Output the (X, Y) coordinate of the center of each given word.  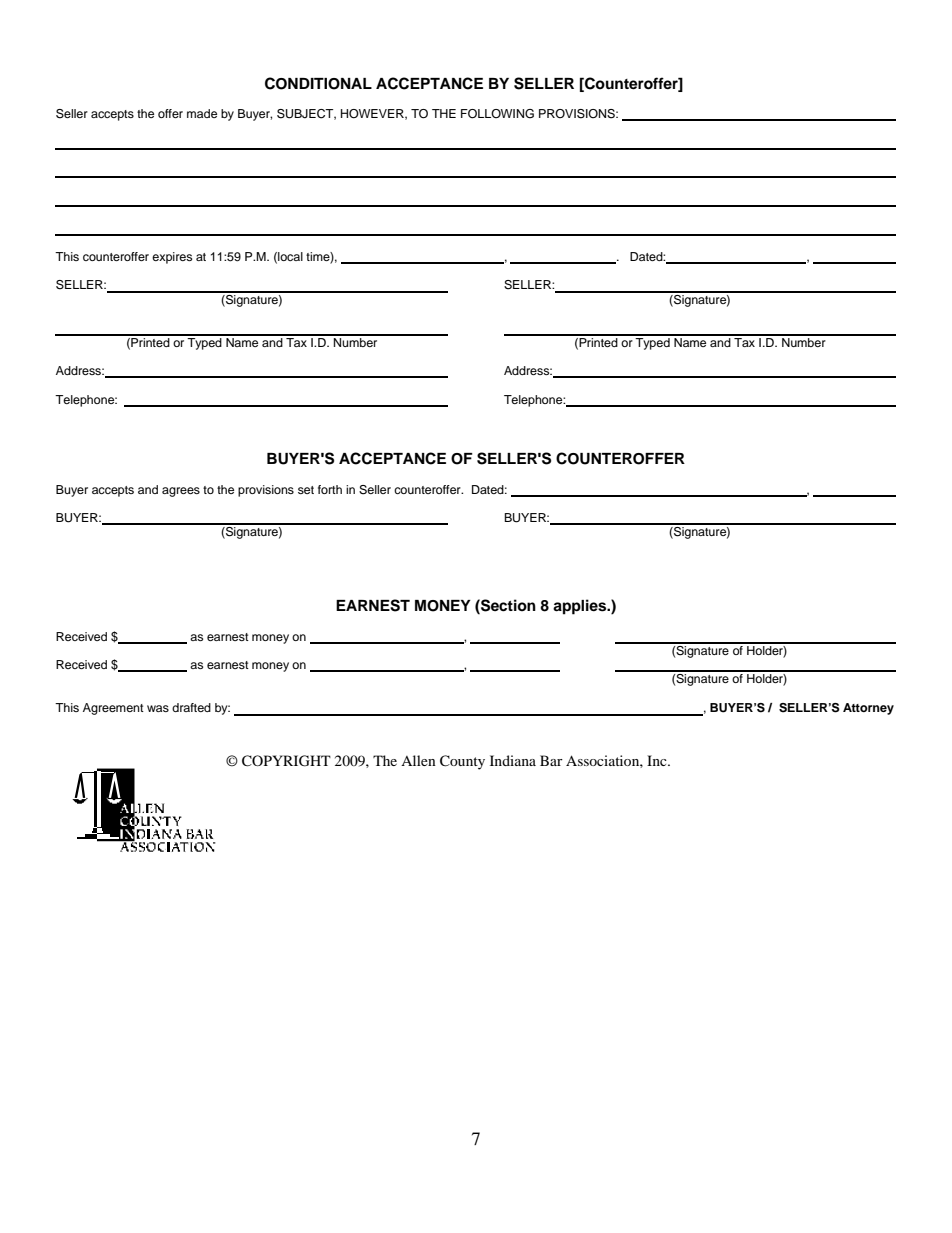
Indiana (513, 760)
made (202, 113)
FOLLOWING (497, 114)
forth (330, 489)
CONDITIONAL (318, 83)
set (306, 490)
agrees (181, 492)
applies (581, 607)
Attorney (868, 709)
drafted (191, 707)
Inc (658, 760)
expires (172, 258)
